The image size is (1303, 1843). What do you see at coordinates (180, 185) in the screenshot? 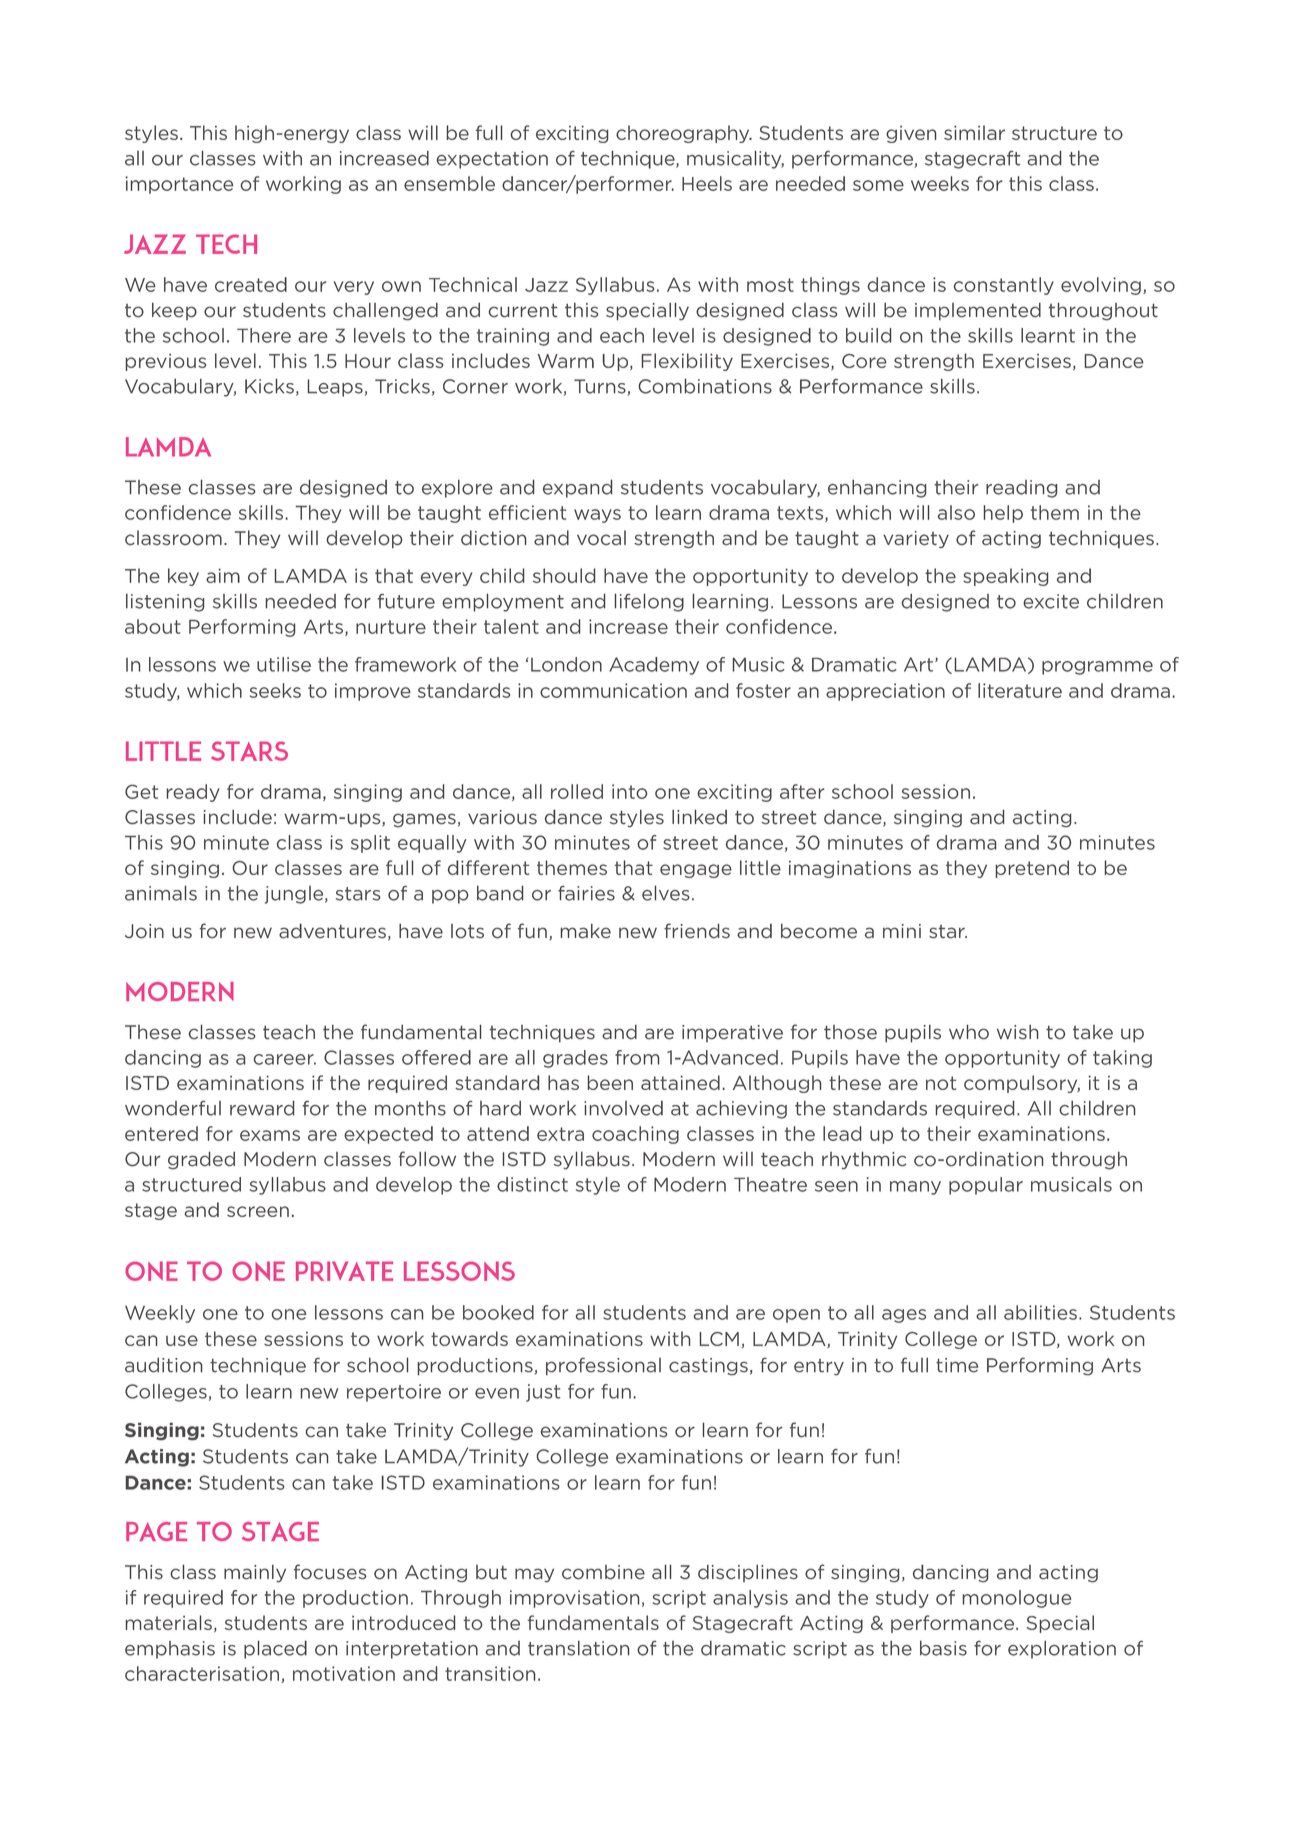
I see `importance` at bounding box center [180, 185].
